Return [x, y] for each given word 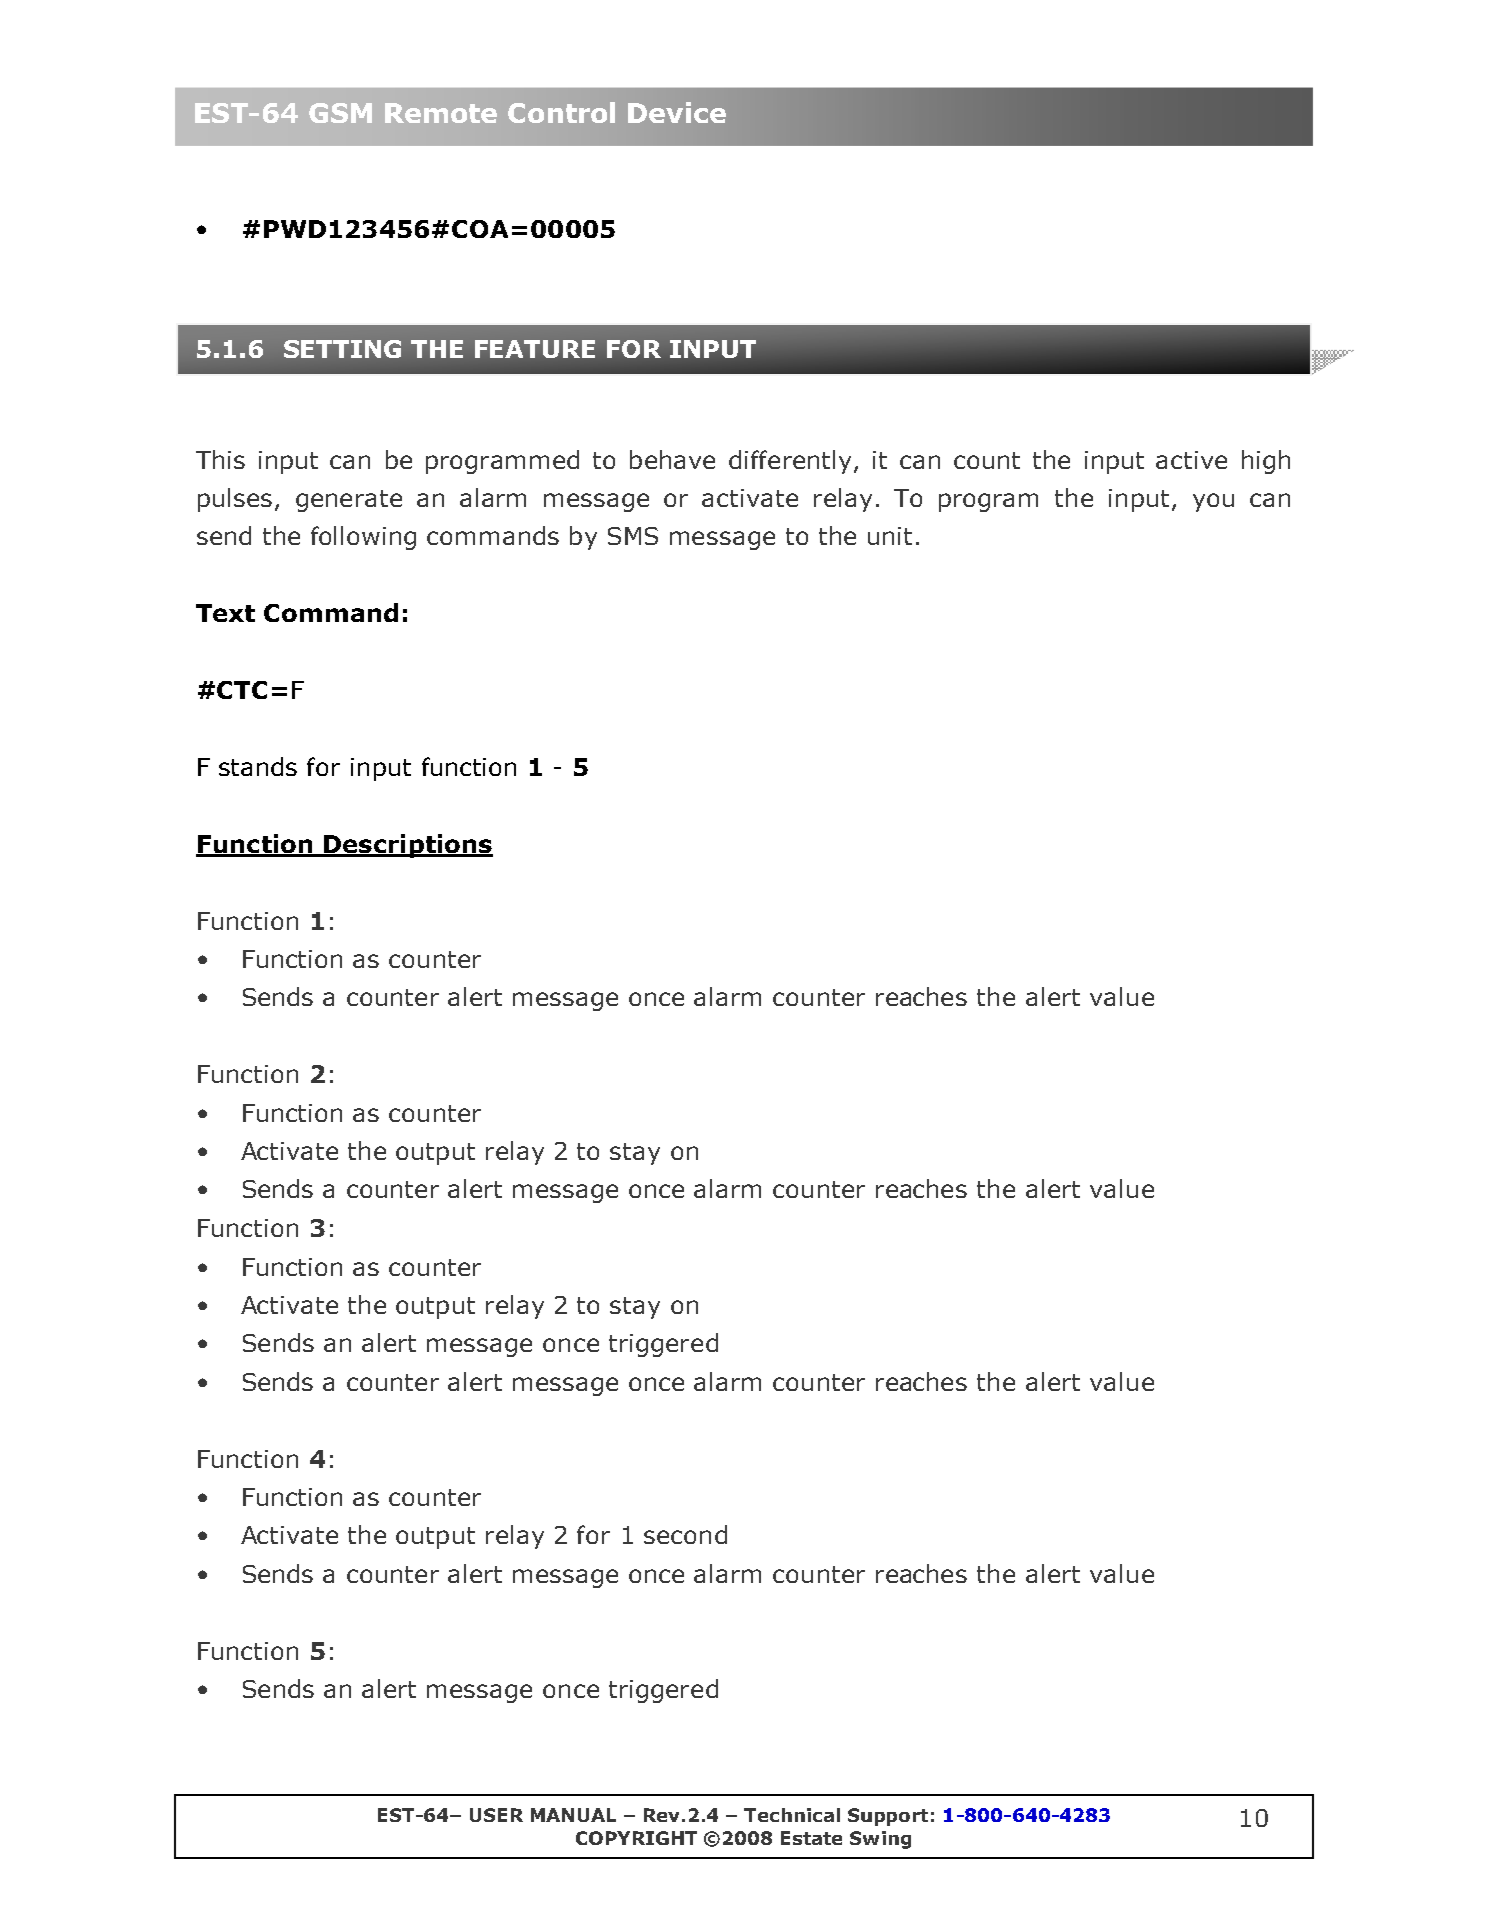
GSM [340, 113]
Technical [792, 1815]
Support [888, 1817]
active [1191, 460]
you [1213, 502]
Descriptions [407, 846]
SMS [633, 536]
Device [677, 112]
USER [496, 1815]
